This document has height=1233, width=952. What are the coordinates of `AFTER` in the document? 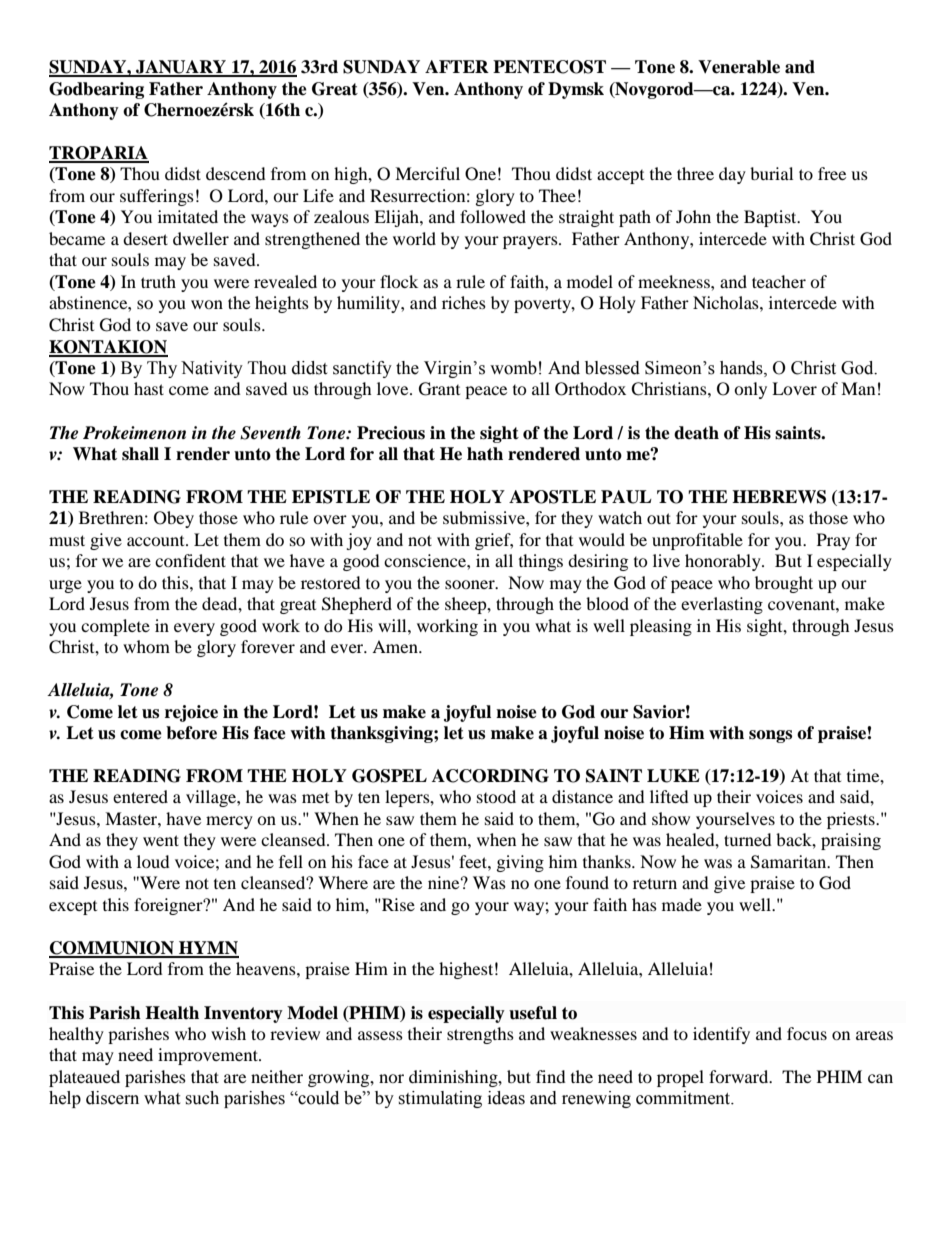 It's located at (457, 66).
